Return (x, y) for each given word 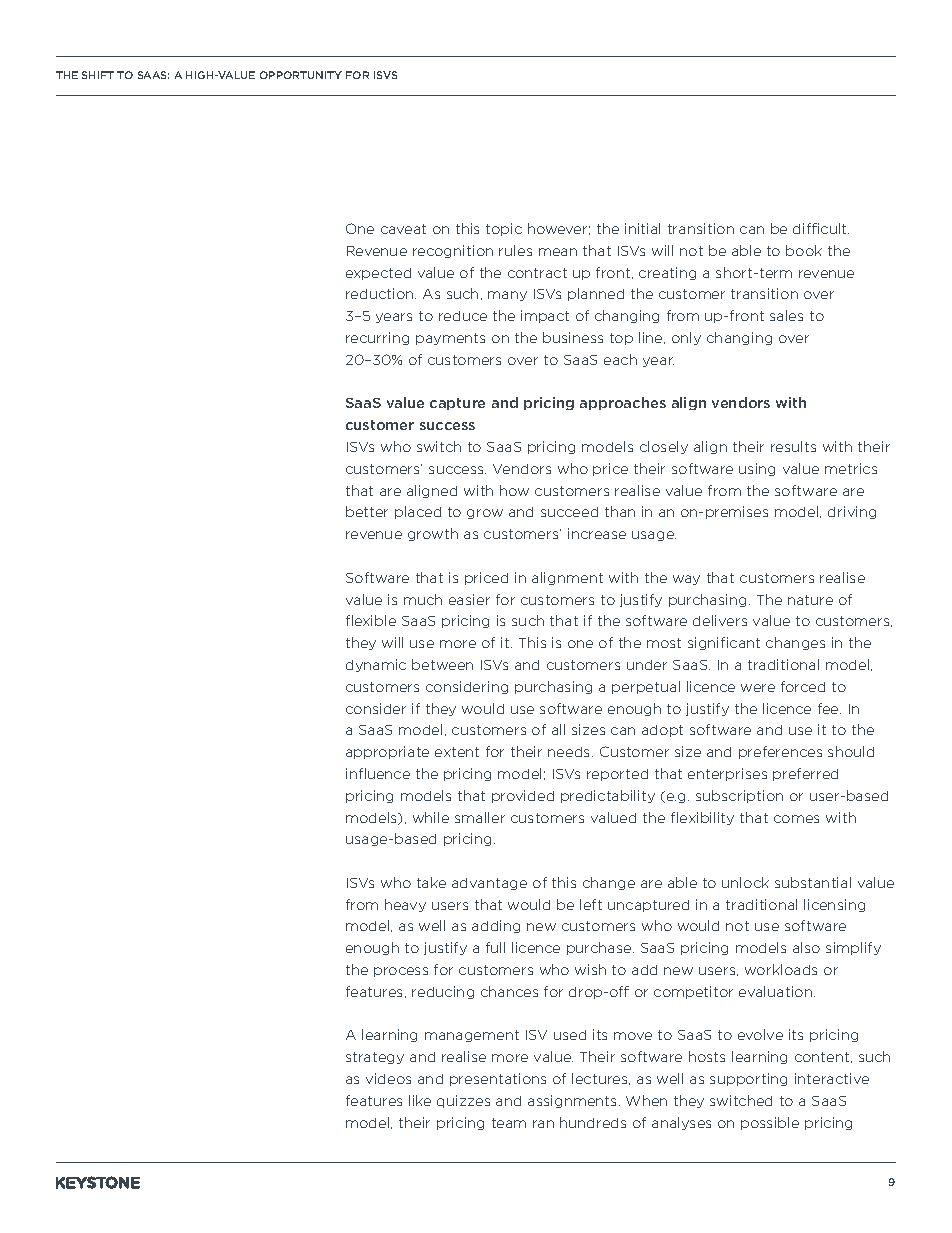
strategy (375, 1058)
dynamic (376, 665)
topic (504, 229)
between (442, 664)
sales (786, 315)
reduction (381, 293)
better (367, 511)
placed (418, 512)
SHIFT (98, 75)
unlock (745, 882)
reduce (463, 316)
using (757, 469)
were (758, 688)
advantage (489, 884)
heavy (405, 905)
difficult (821, 228)
